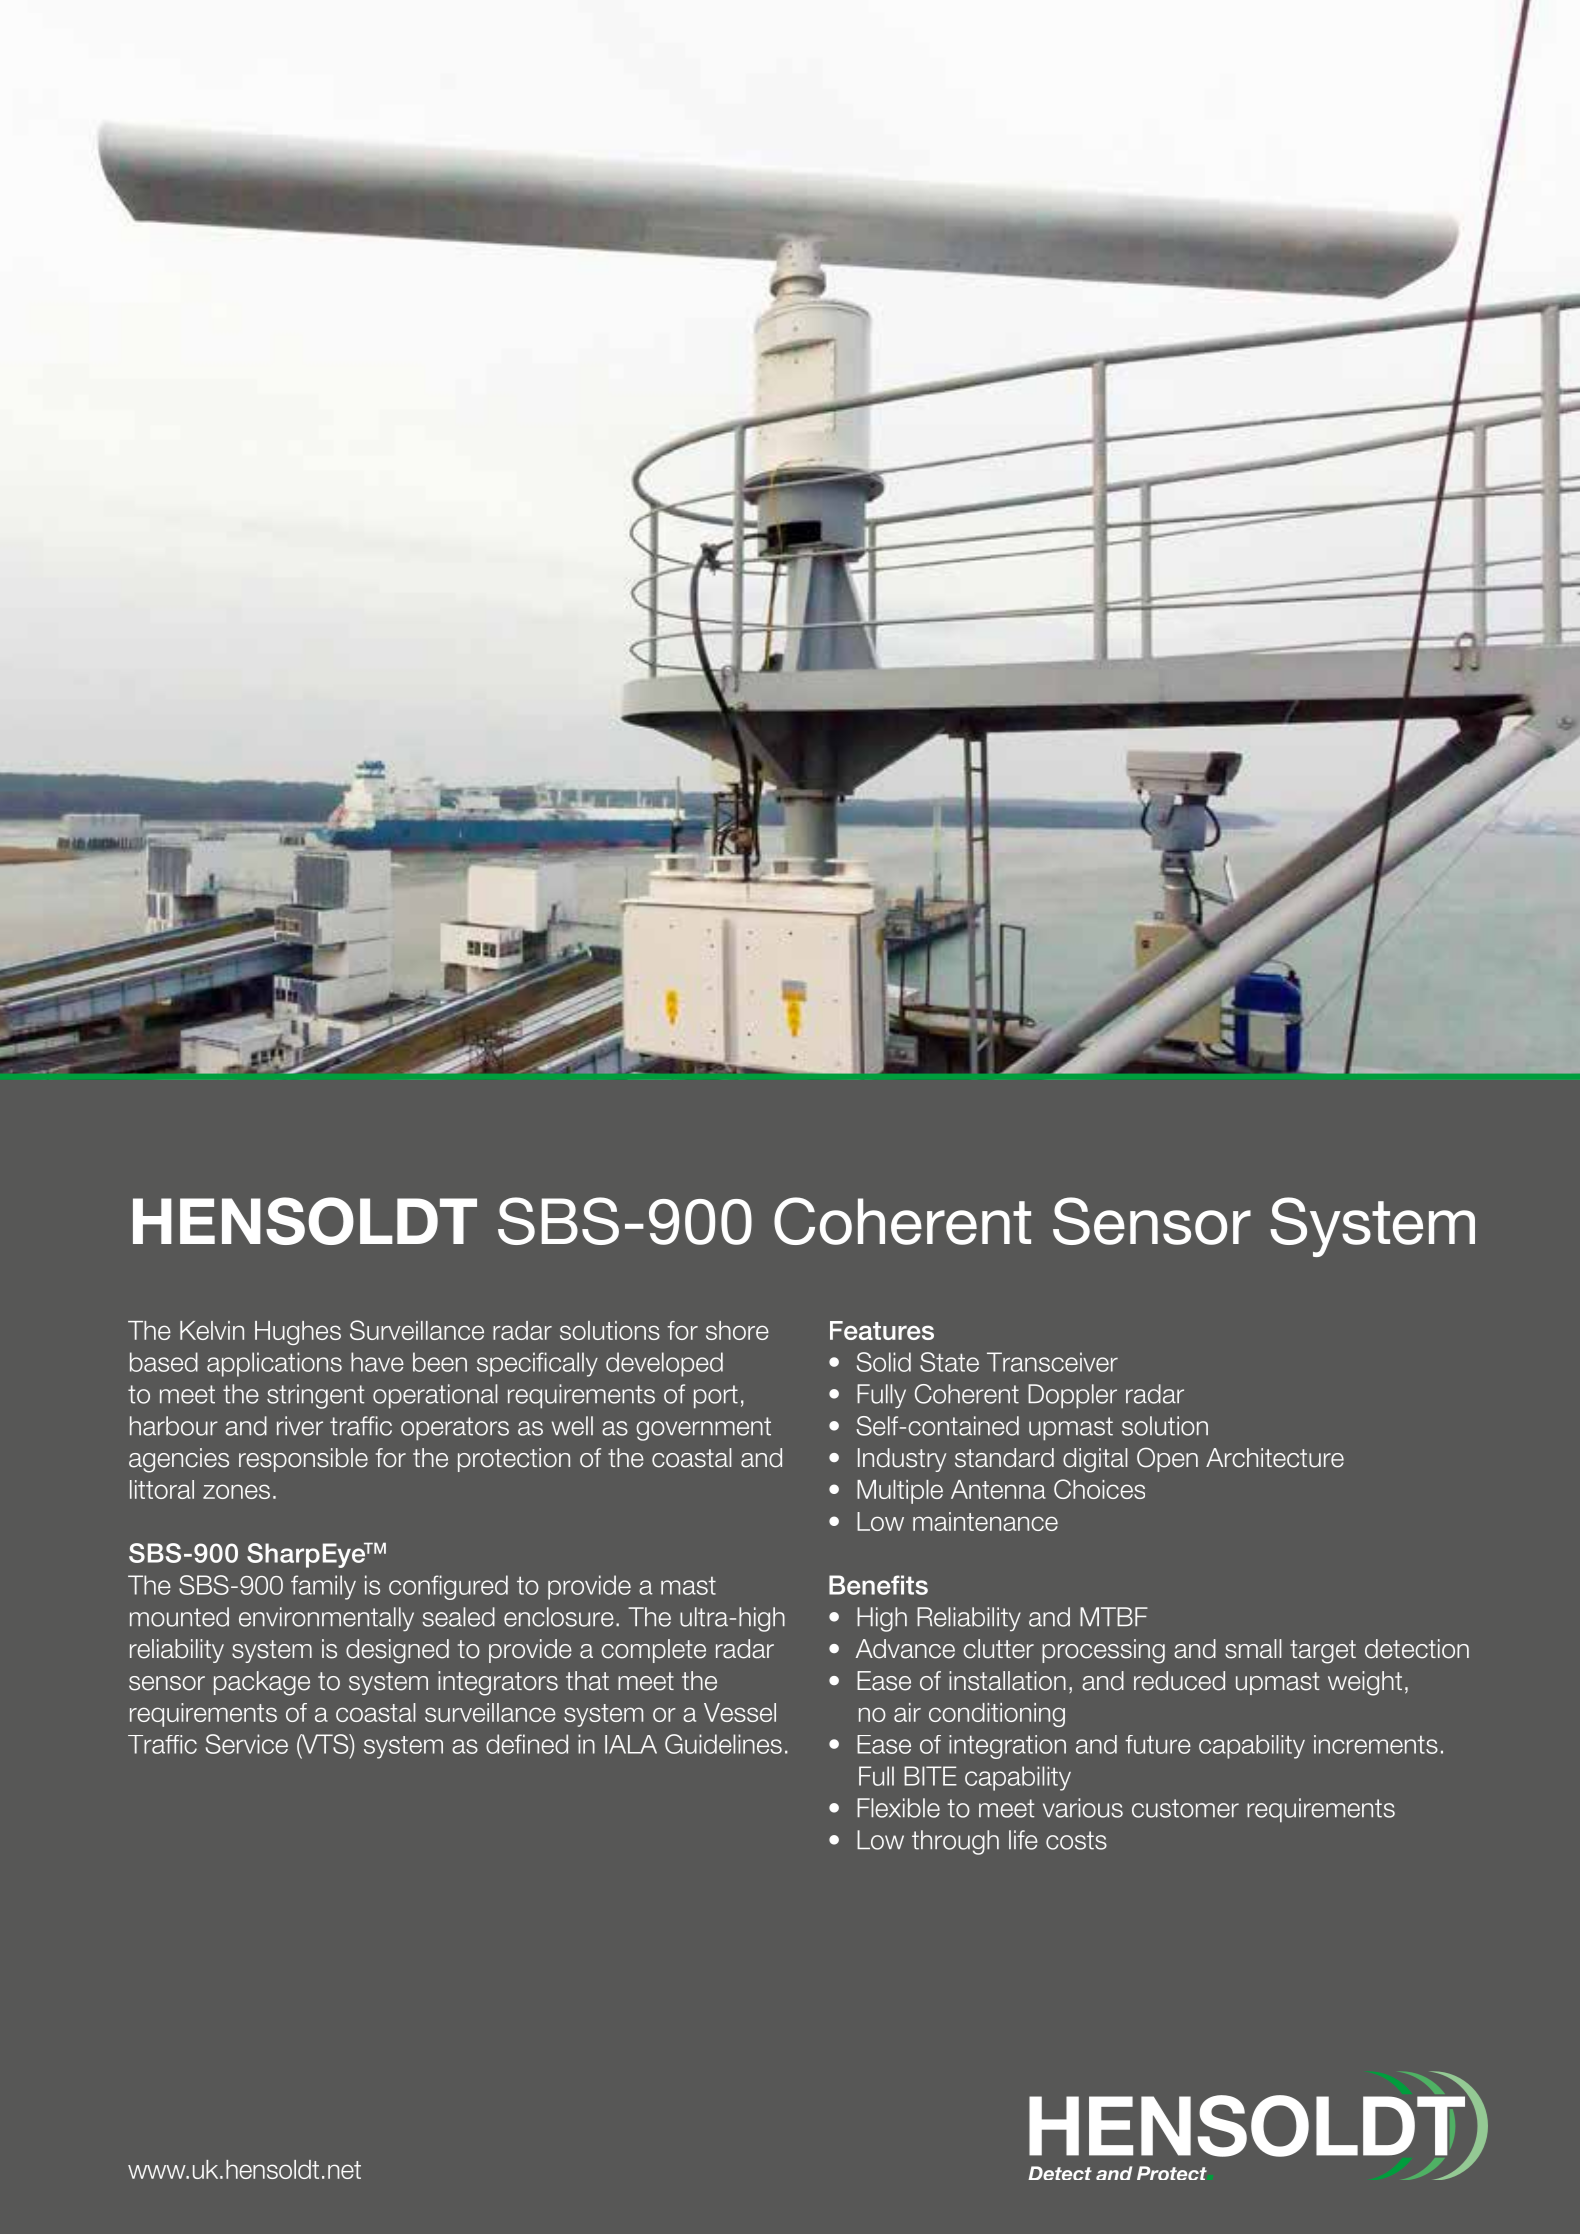 The width and height of the document is (1580, 2234). What do you see at coordinates (1114, 1616) in the document?
I see `MTBF` at bounding box center [1114, 1616].
